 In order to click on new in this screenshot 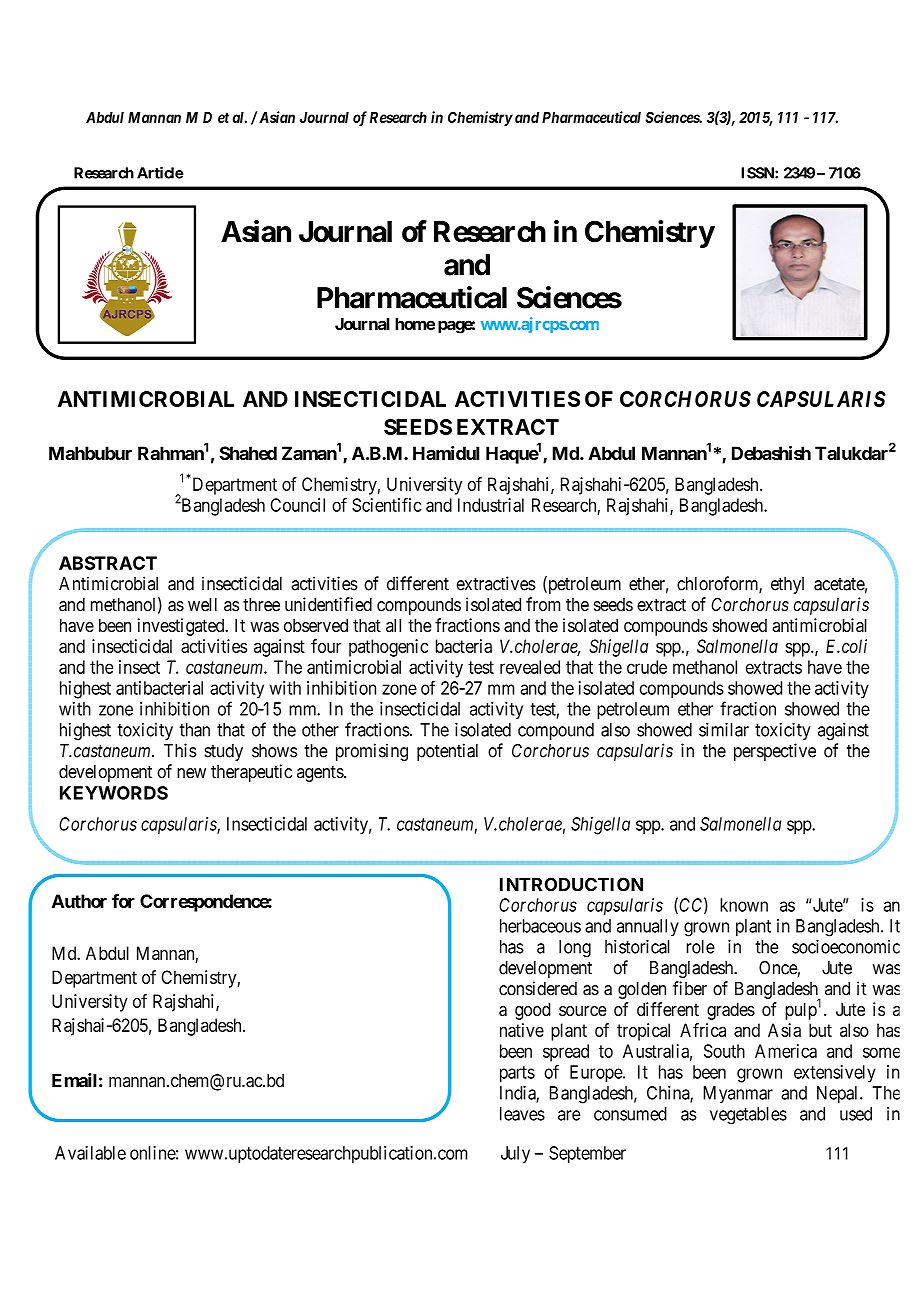, I will do `click(191, 773)`.
